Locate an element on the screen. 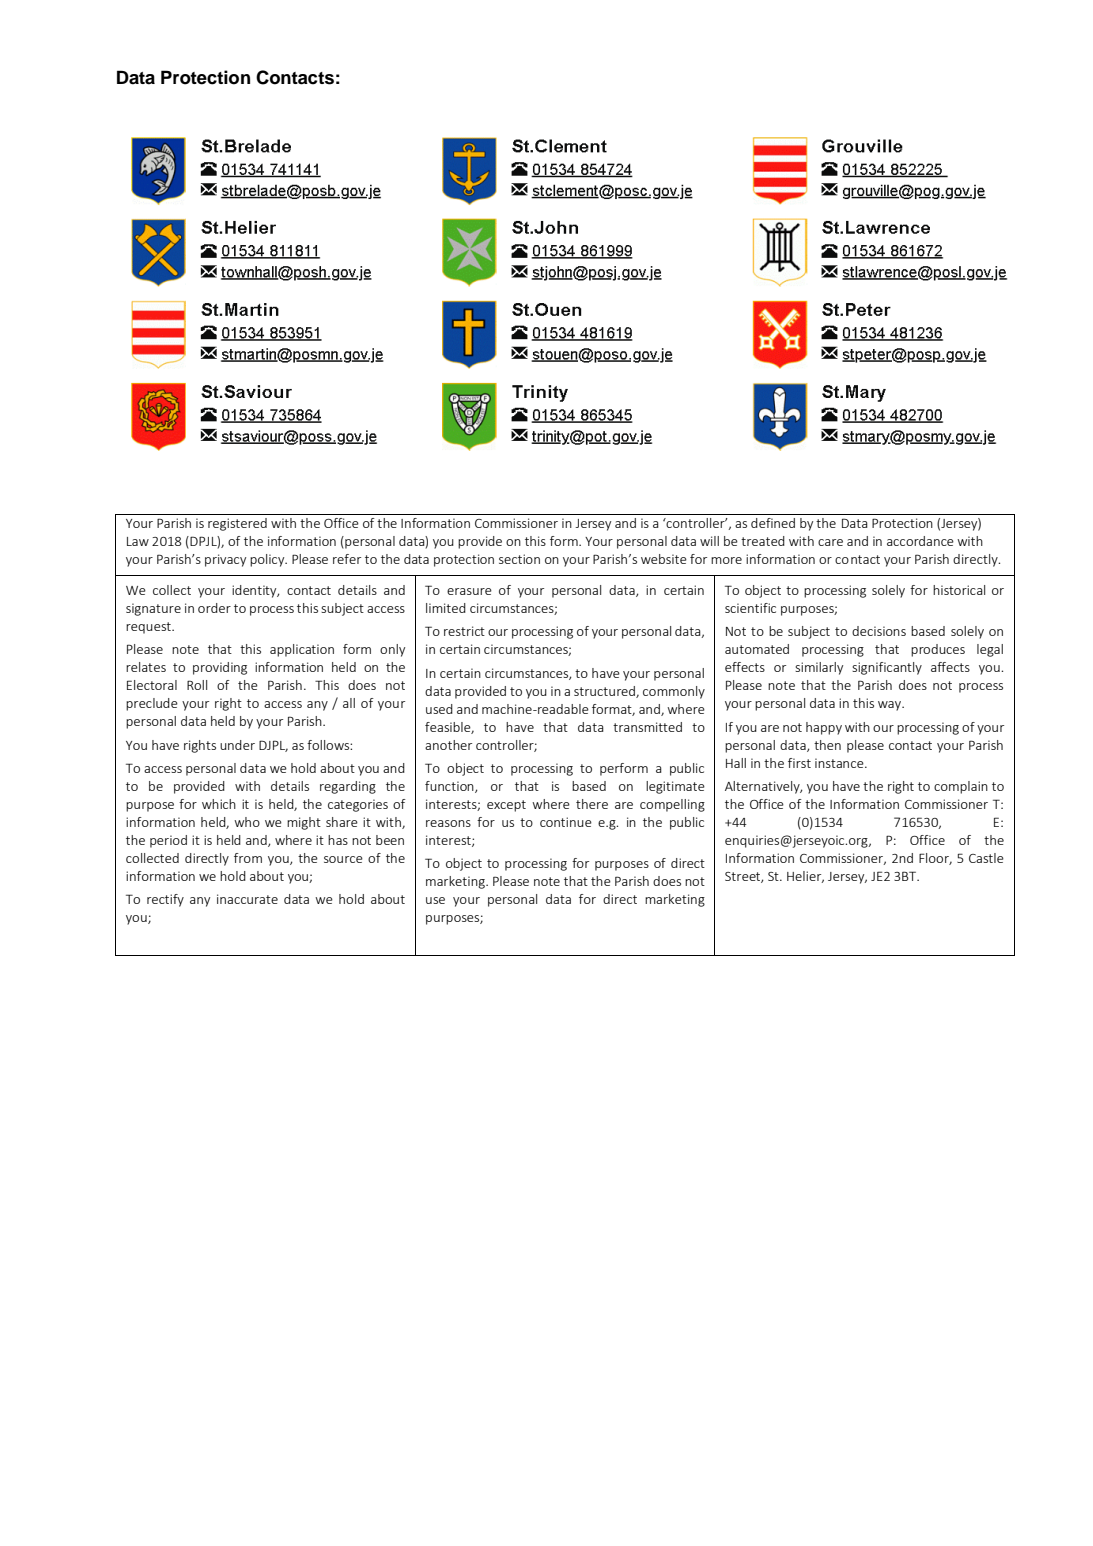  who is located at coordinates (247, 822).
